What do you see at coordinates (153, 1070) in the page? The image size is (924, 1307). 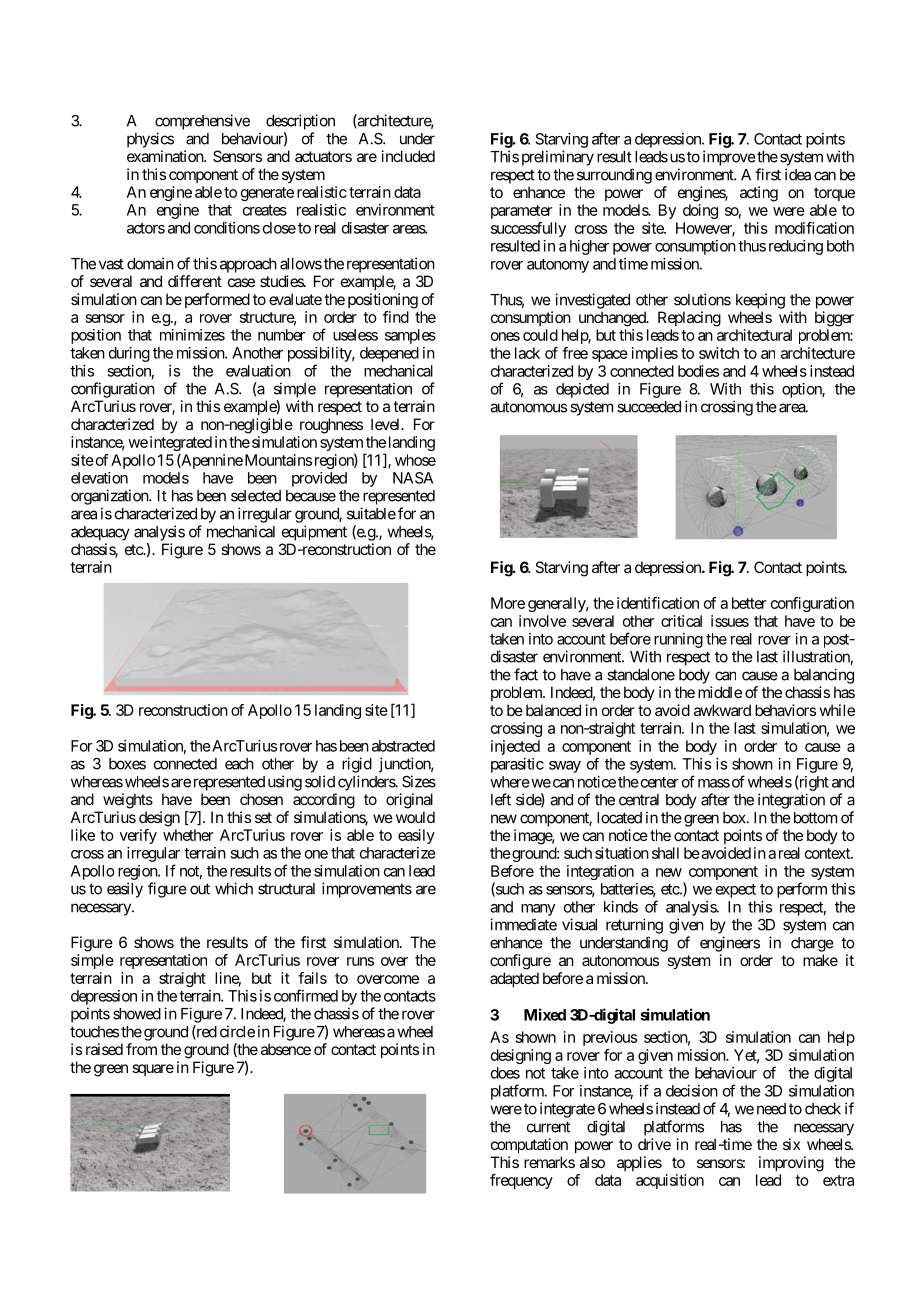 I see `square` at bounding box center [153, 1070].
